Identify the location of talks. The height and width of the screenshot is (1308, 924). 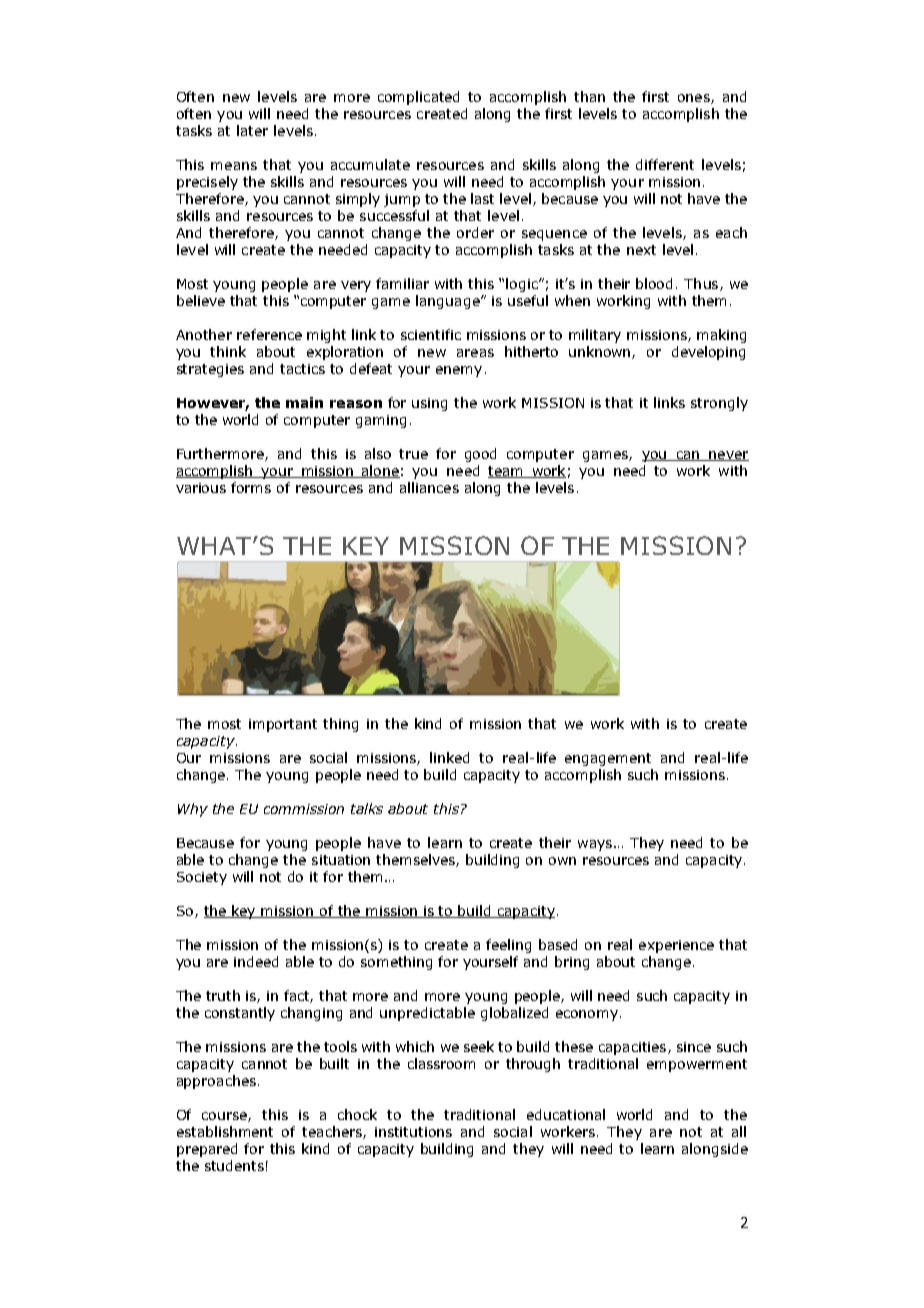
(367, 808).
